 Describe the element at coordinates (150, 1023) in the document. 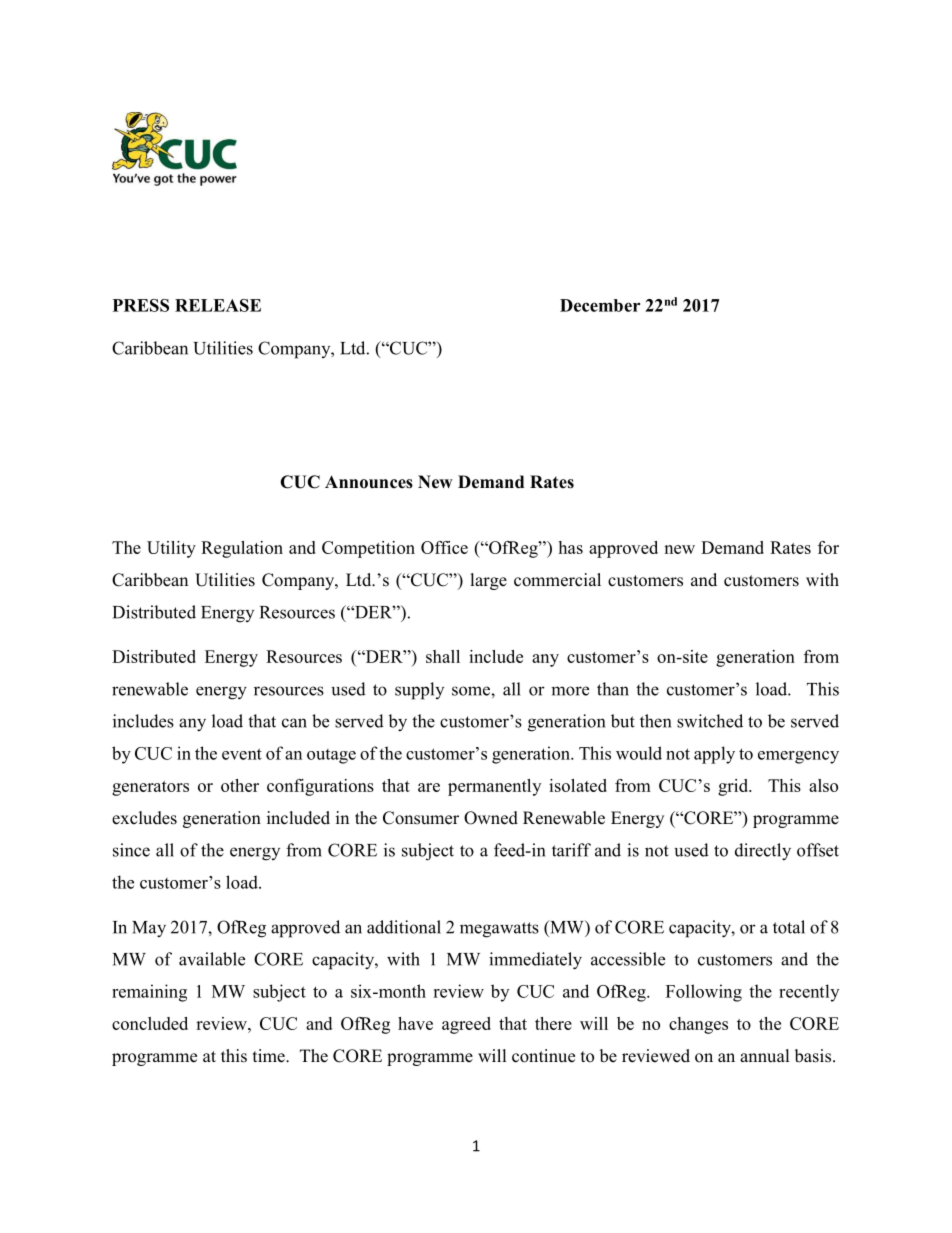

I see `concluded` at that location.
